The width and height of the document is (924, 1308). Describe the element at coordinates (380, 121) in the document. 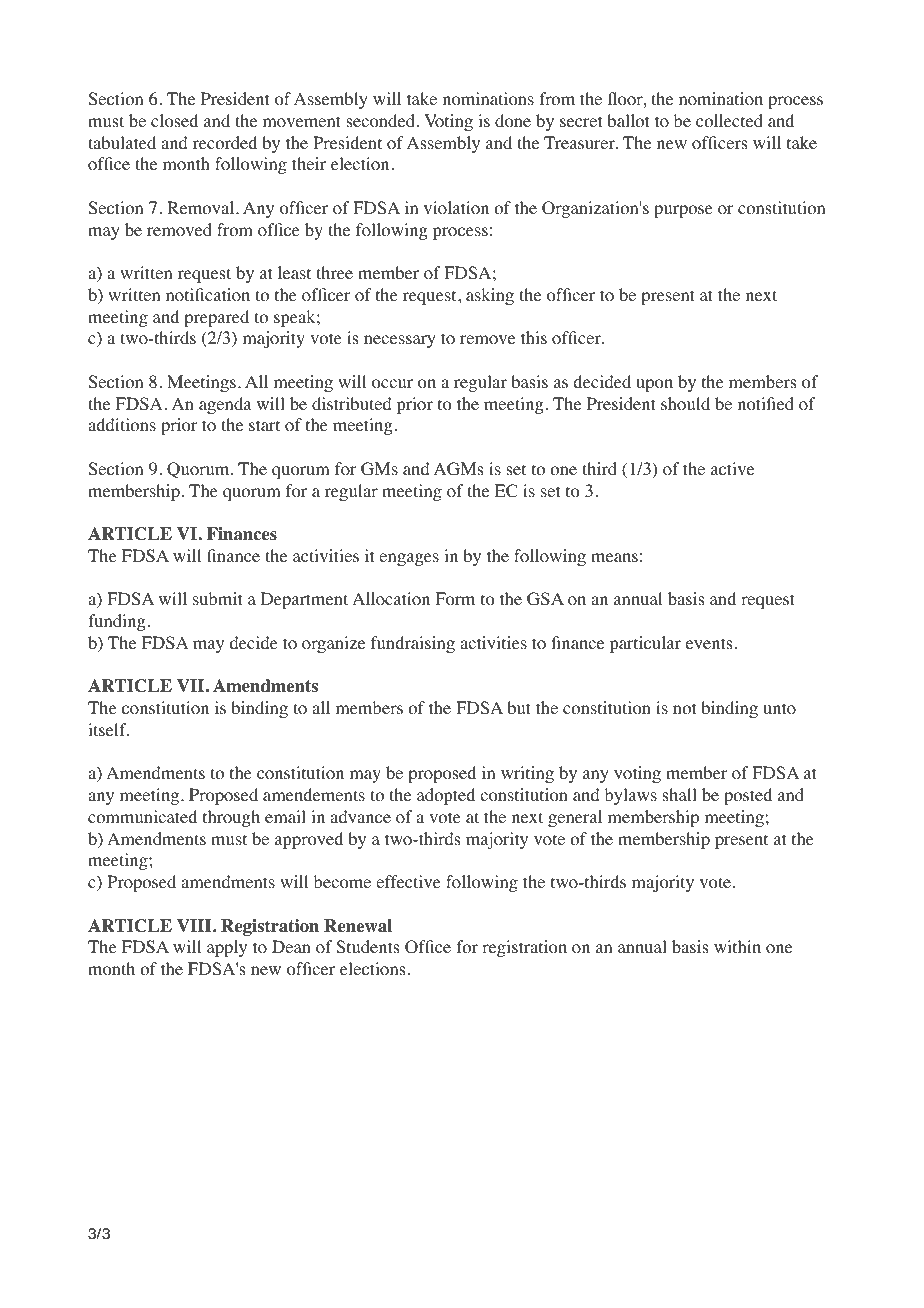

I see `seconded` at that location.
